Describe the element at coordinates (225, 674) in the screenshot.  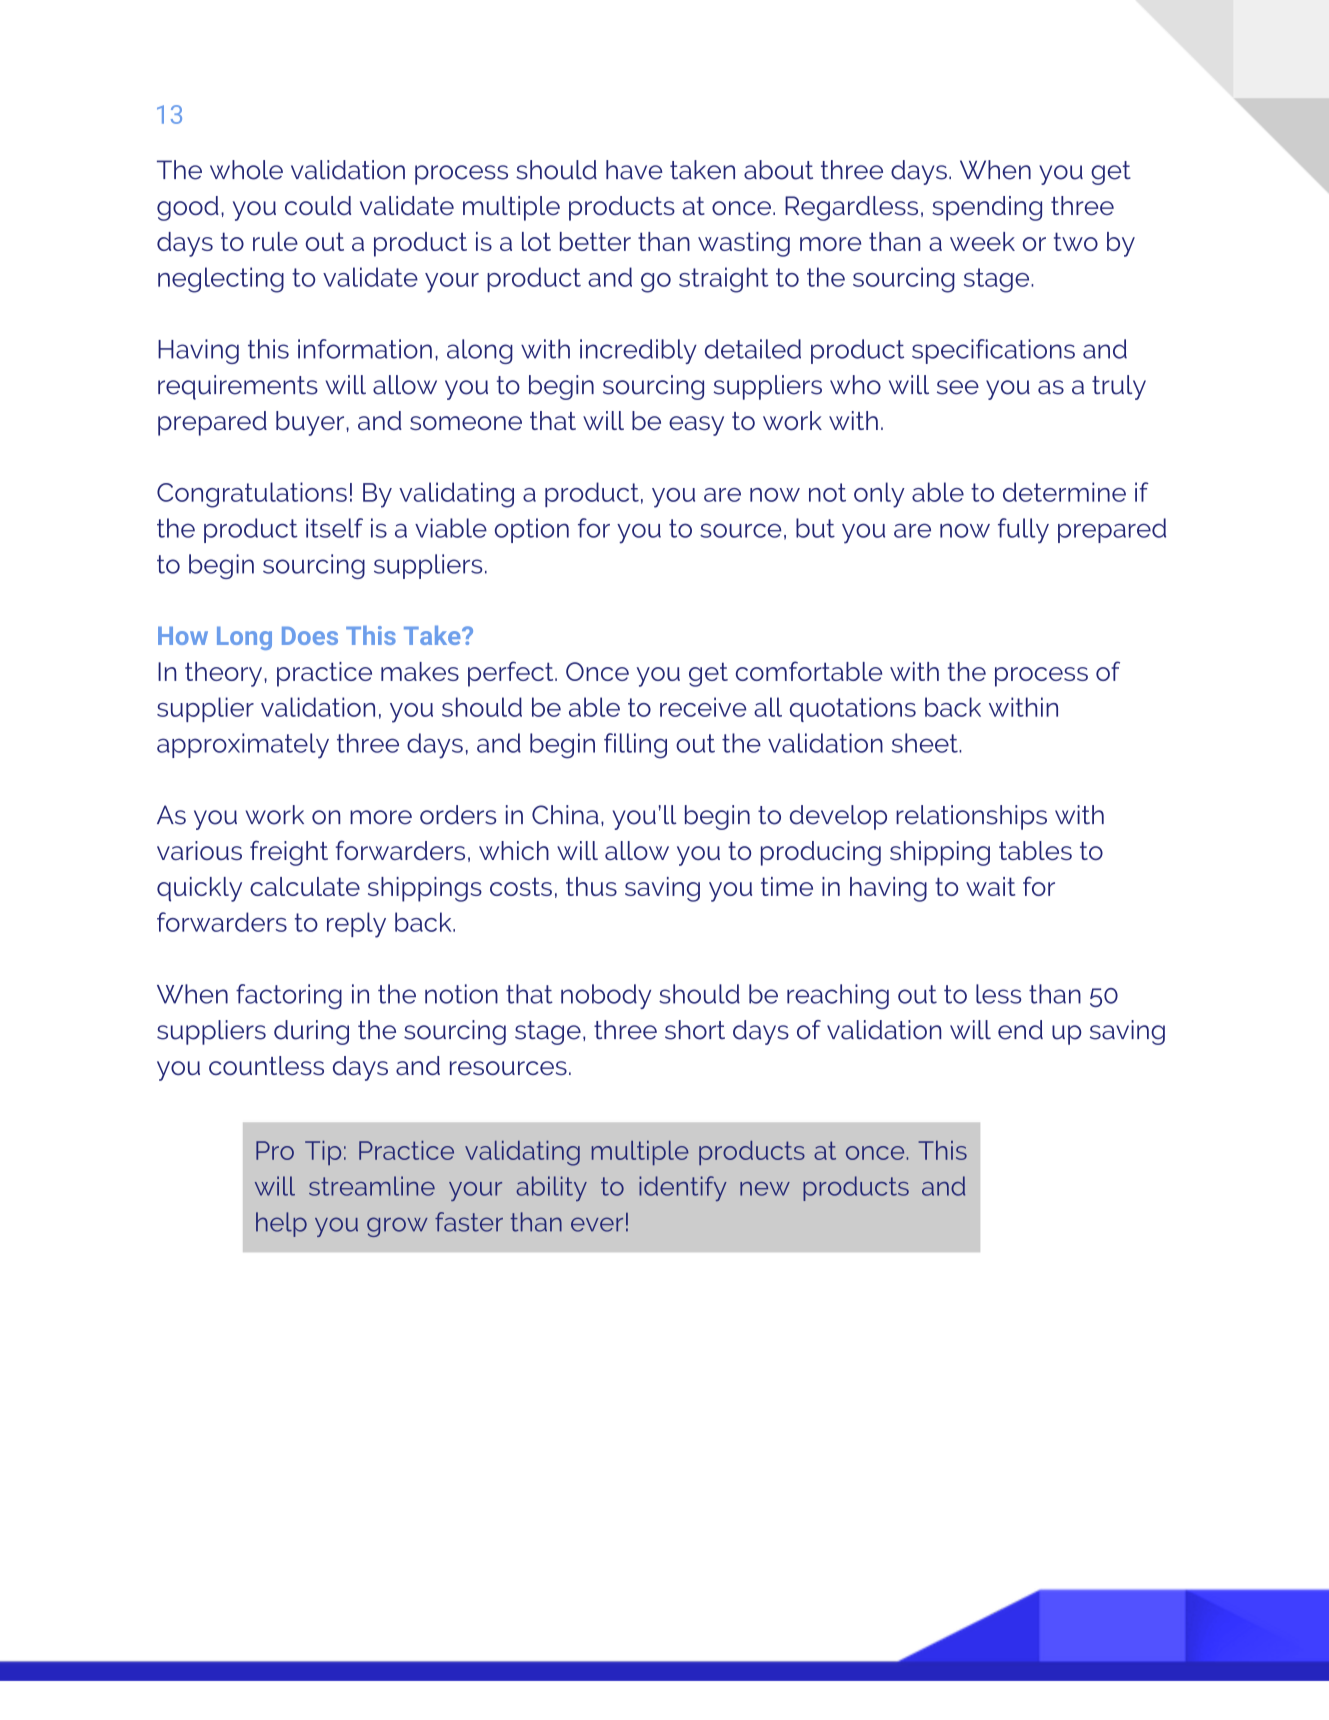
I see `theory` at that location.
